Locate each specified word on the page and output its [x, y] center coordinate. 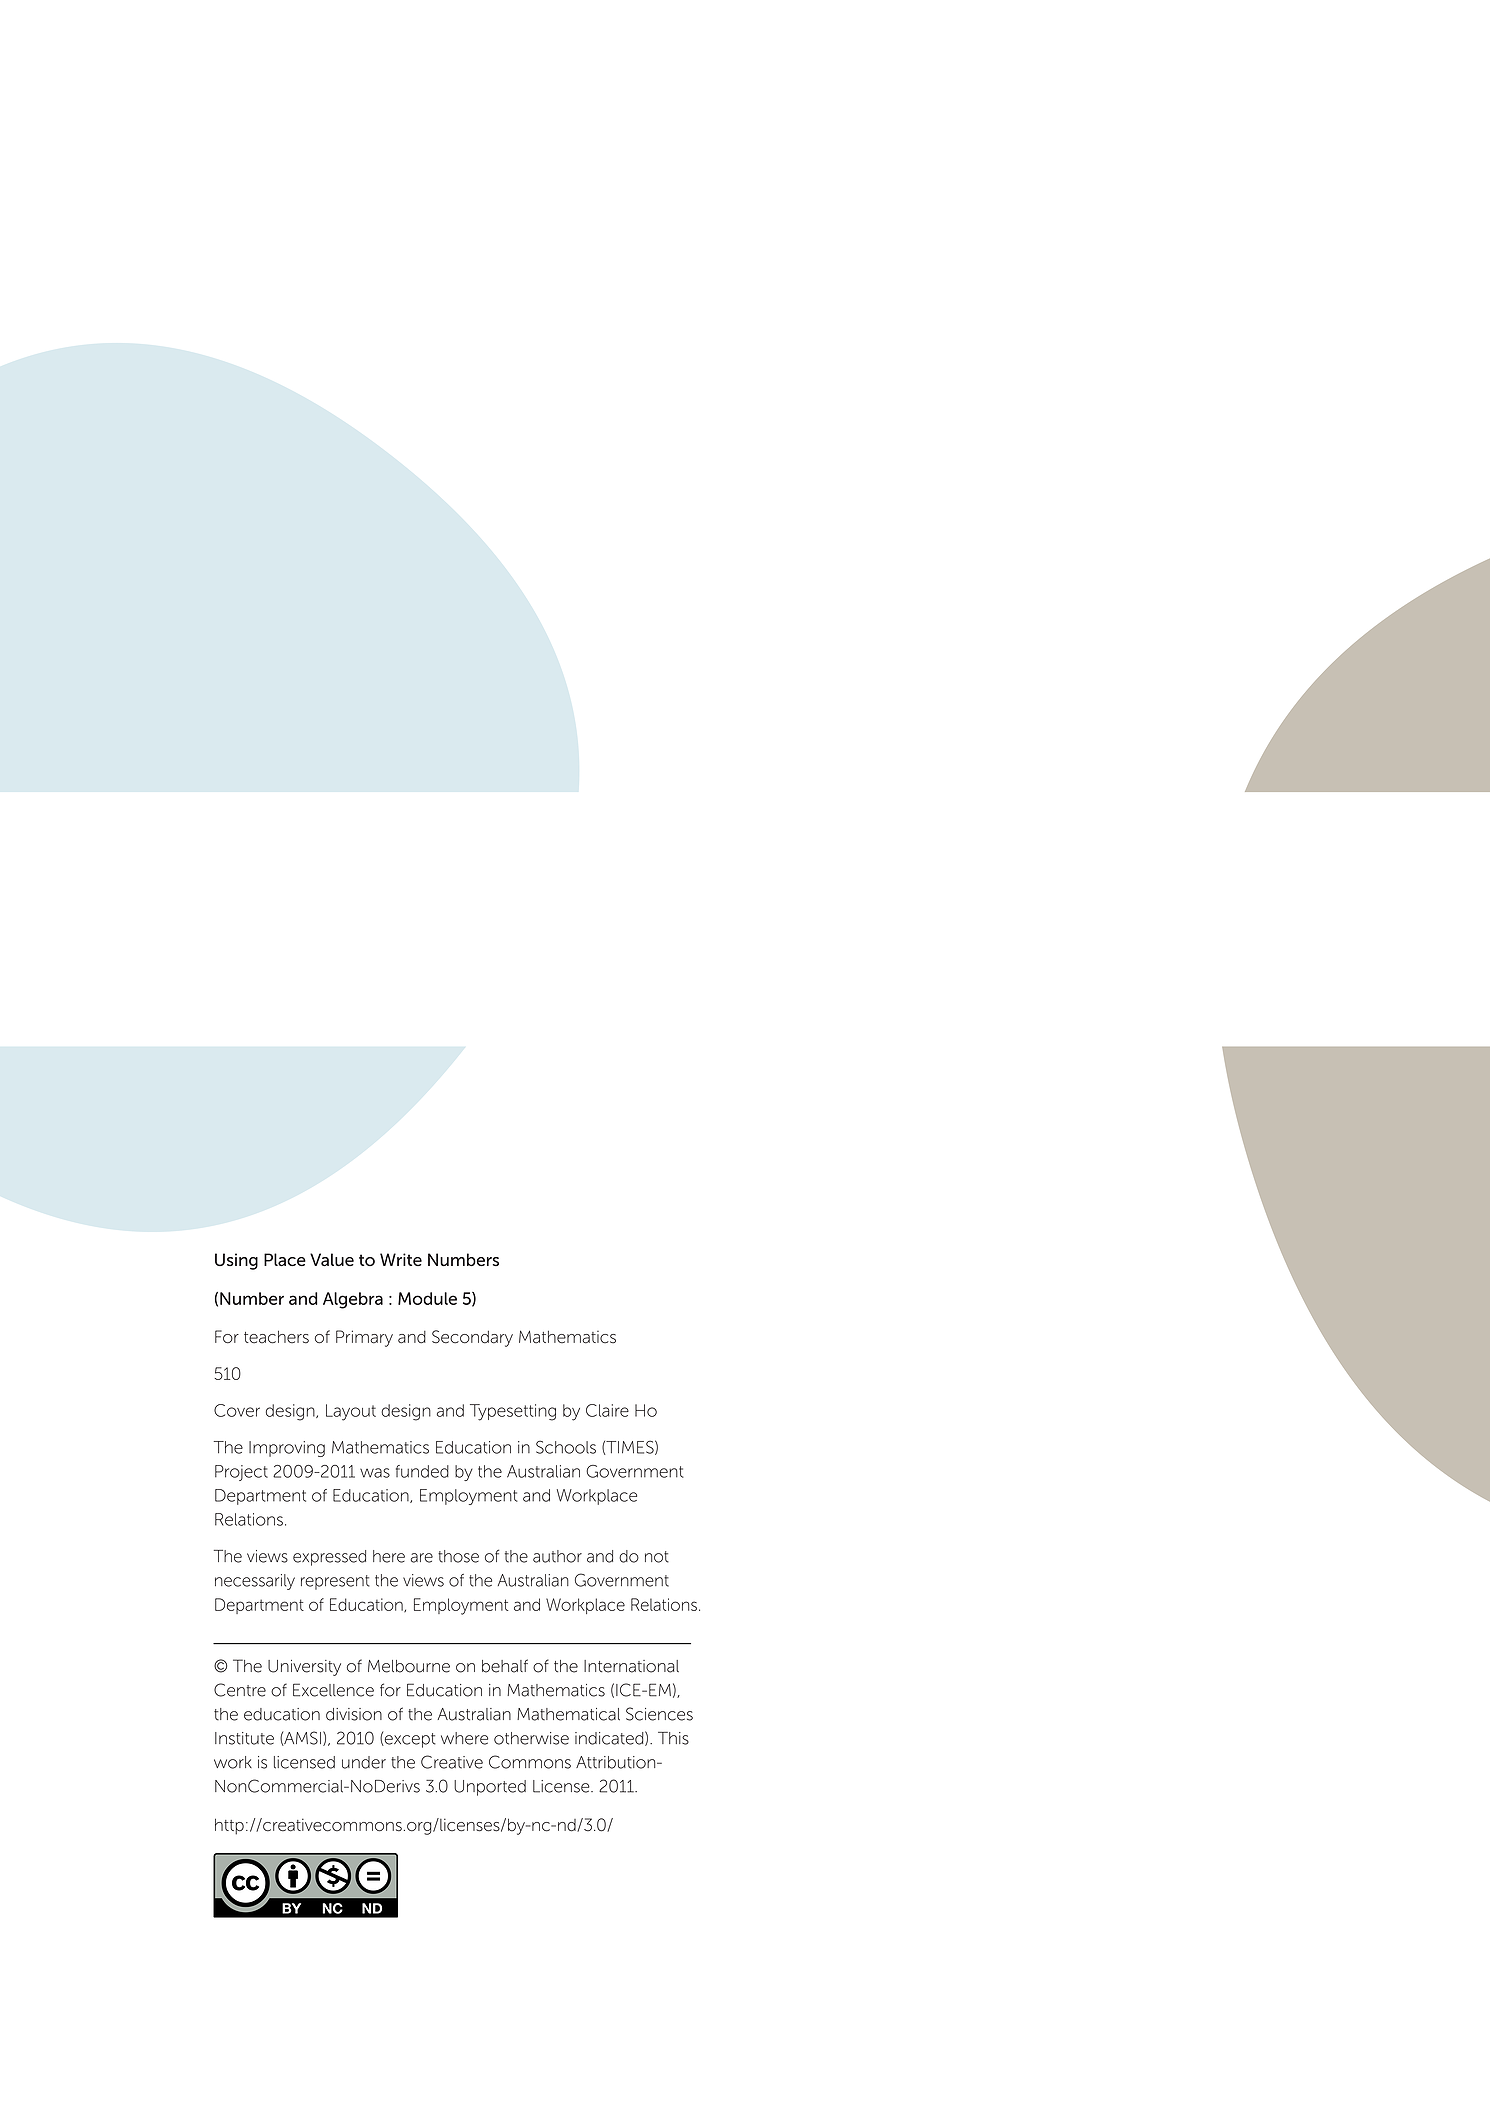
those [458, 1556]
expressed [329, 1558]
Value [332, 1260]
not [657, 1557]
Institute [244, 1738]
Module [427, 1298]
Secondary [472, 1338]
